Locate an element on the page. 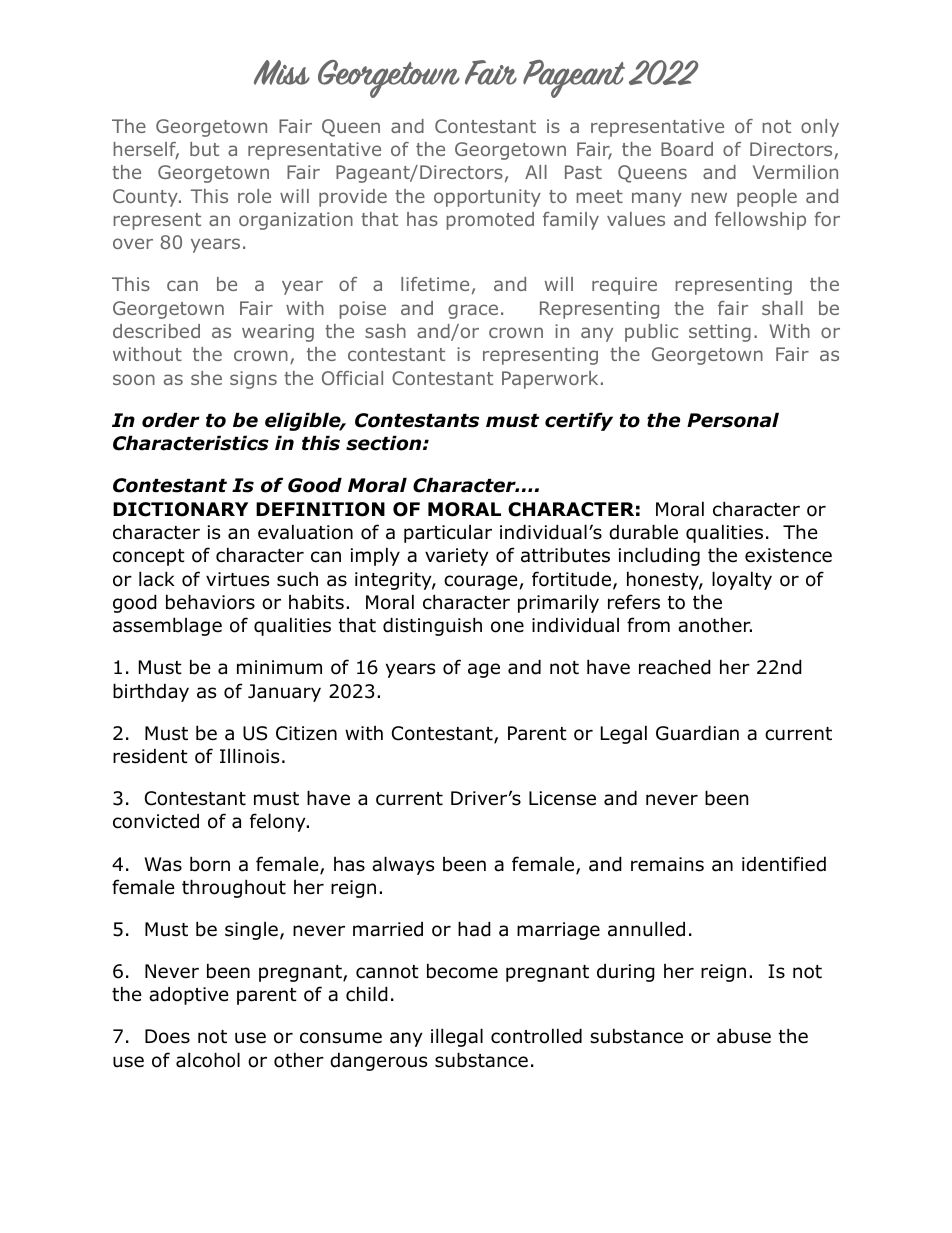 This page has width=952, height=1233. Board is located at coordinates (687, 149).
